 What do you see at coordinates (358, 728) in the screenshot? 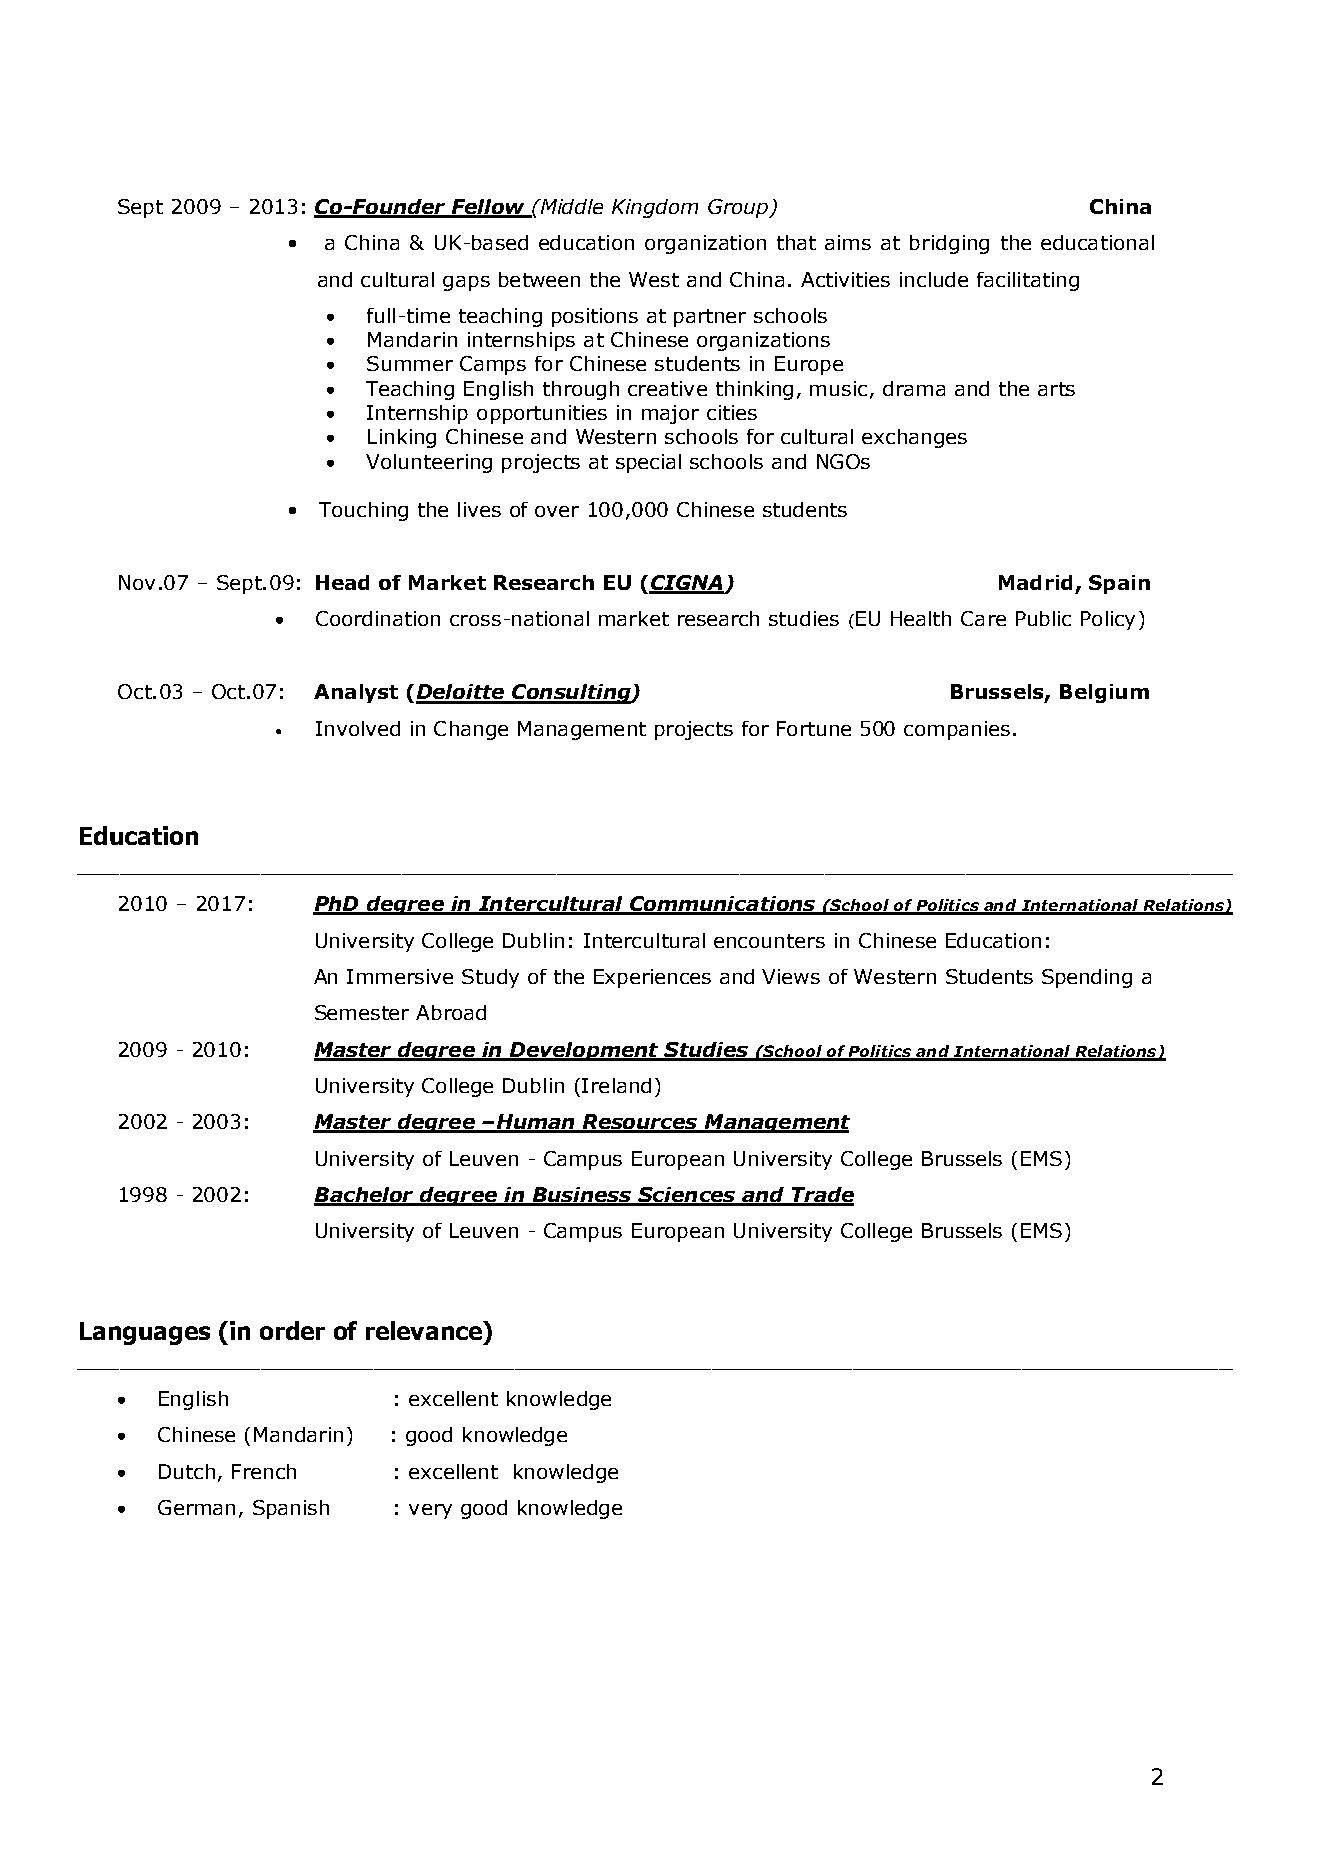
I see `Involved` at bounding box center [358, 728].
